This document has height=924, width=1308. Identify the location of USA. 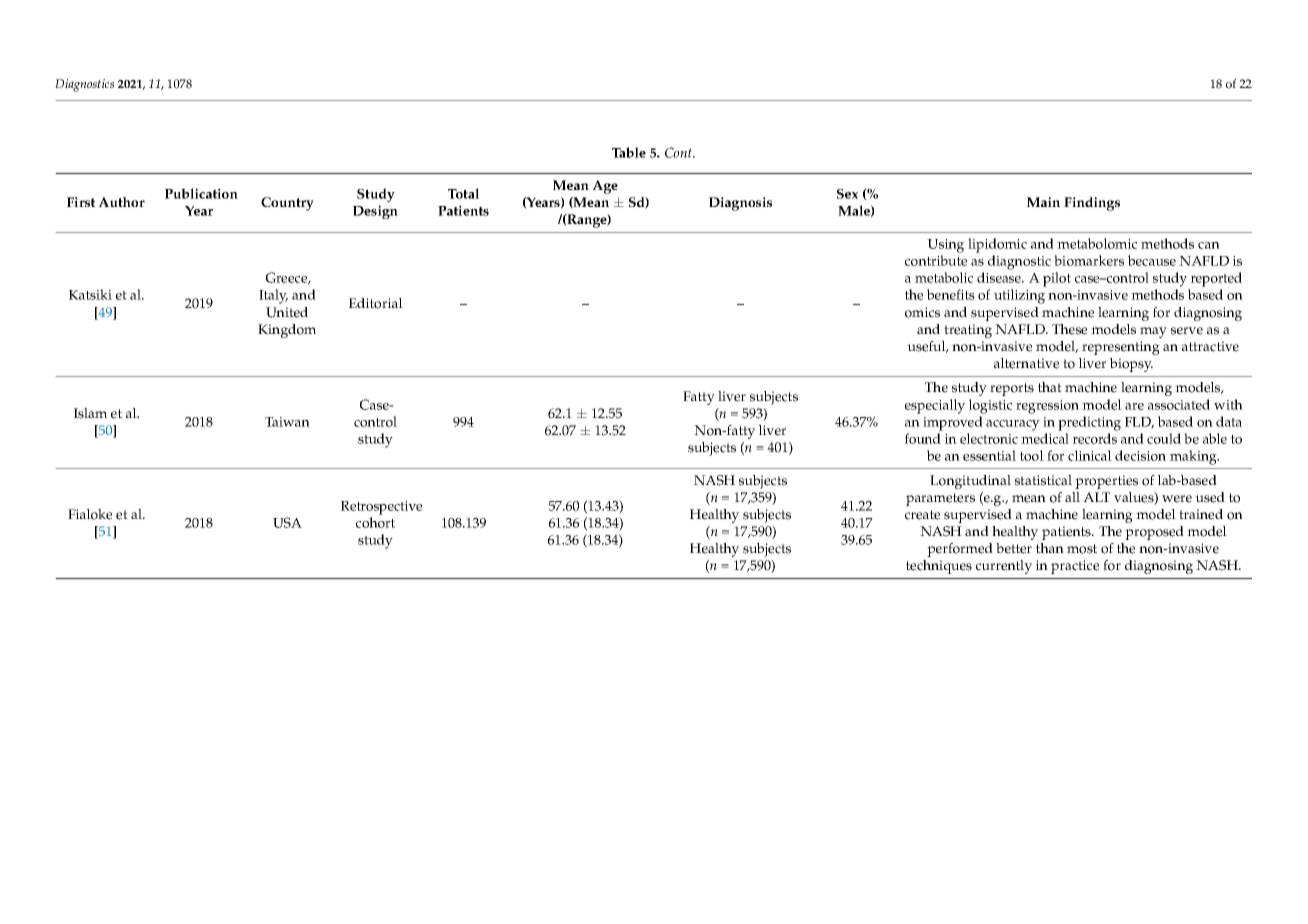
(287, 522).
